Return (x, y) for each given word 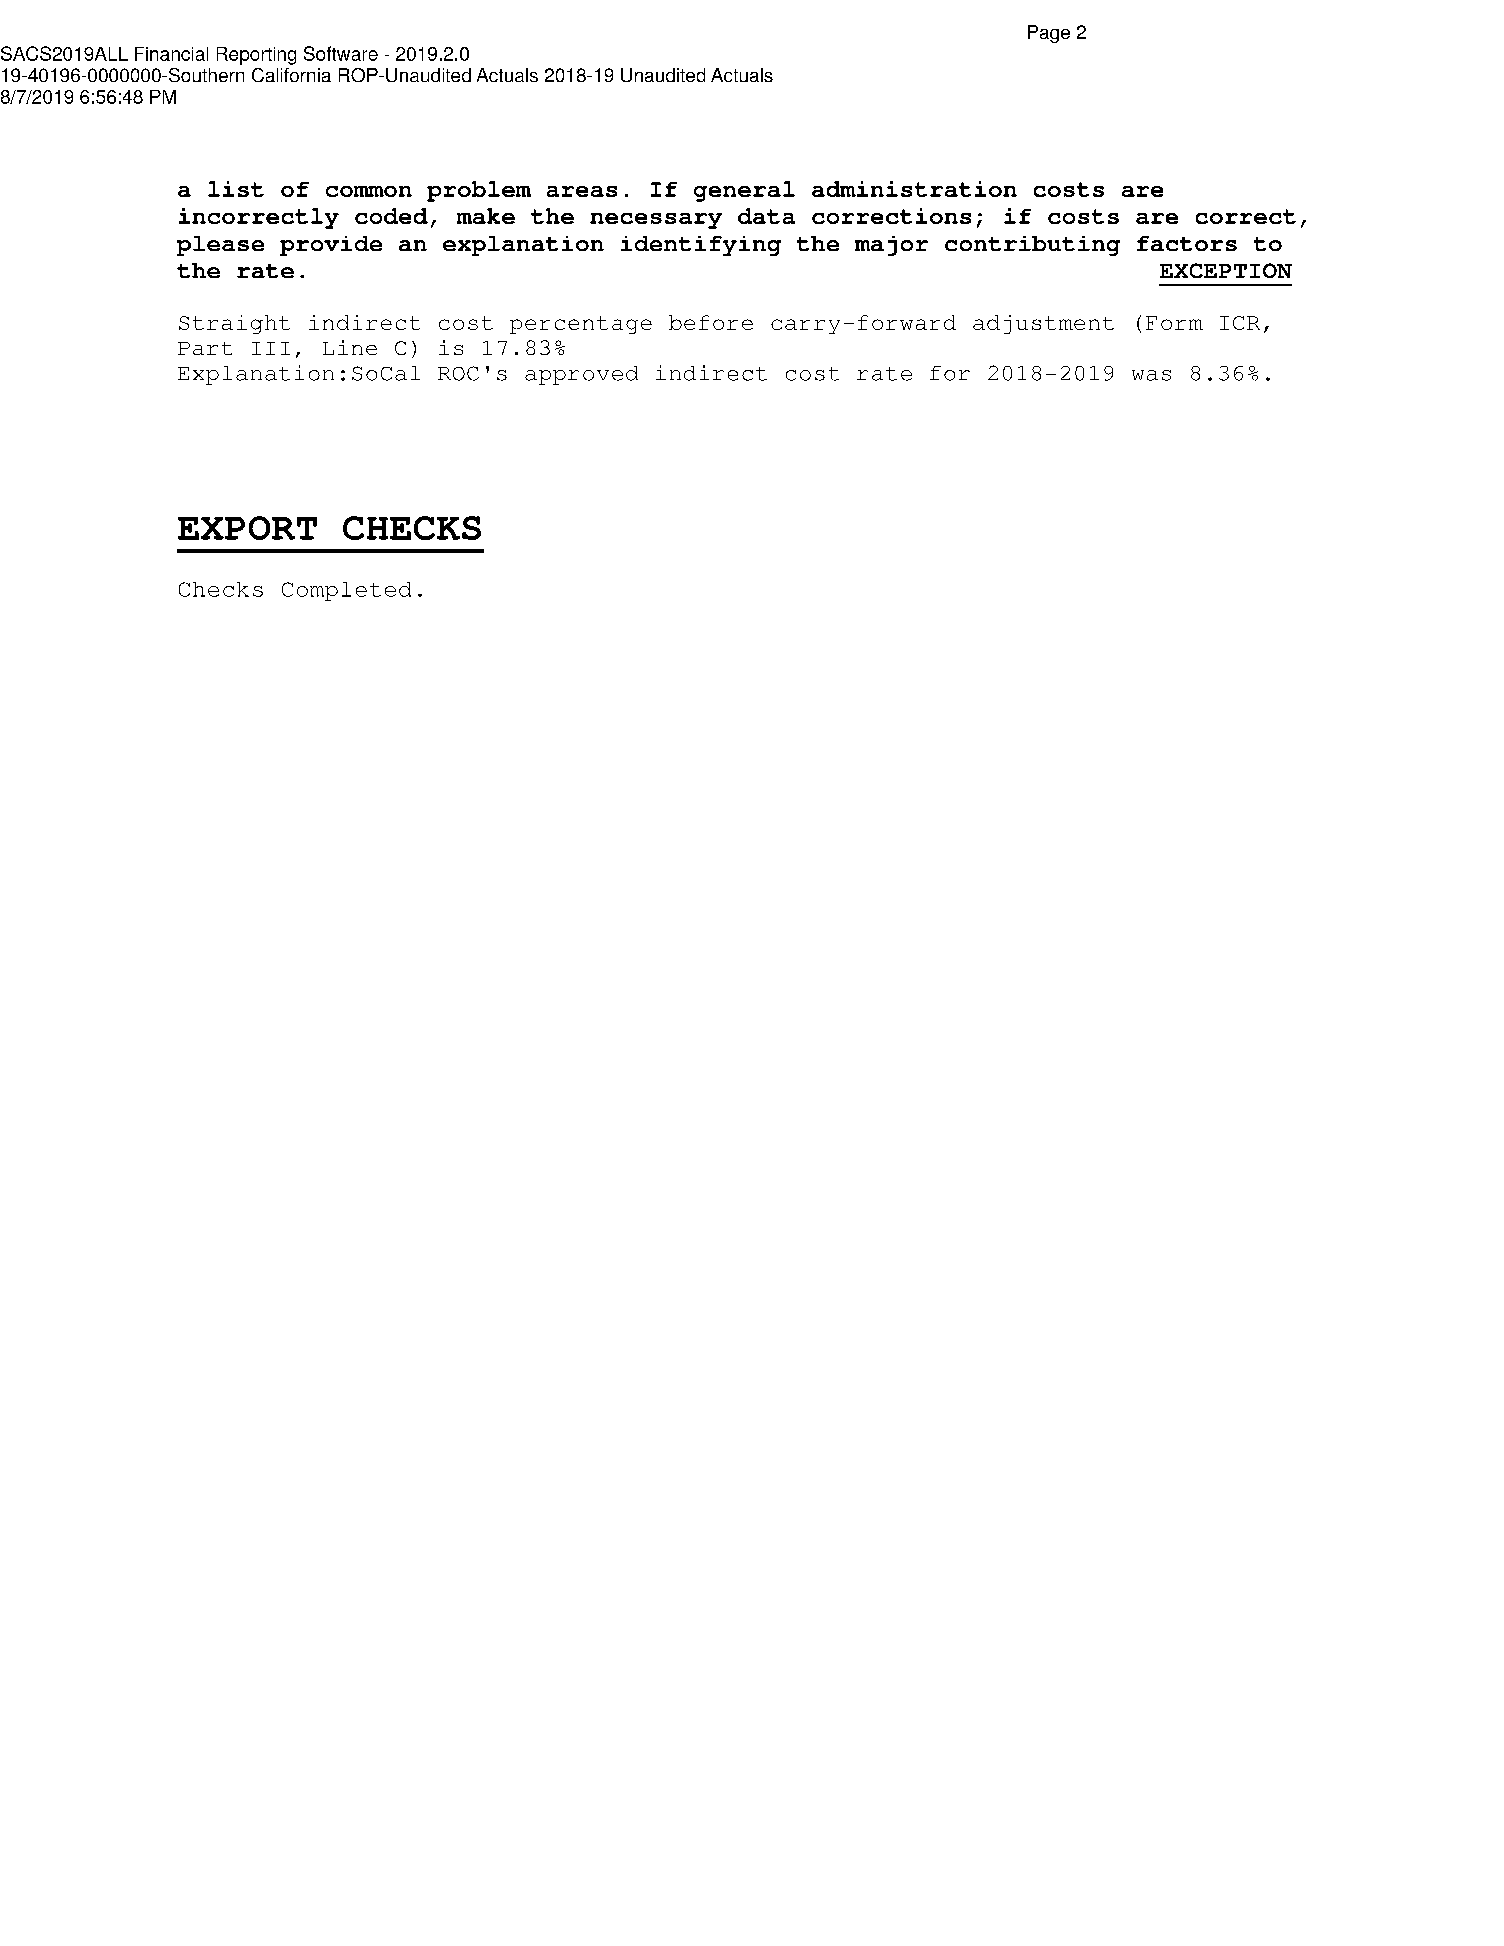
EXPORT (247, 528)
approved (581, 375)
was (1151, 375)
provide (331, 246)
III (271, 348)
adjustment (1043, 324)
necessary (656, 221)
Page (1049, 34)
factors (1187, 243)
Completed (346, 591)
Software (341, 53)
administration (914, 189)
